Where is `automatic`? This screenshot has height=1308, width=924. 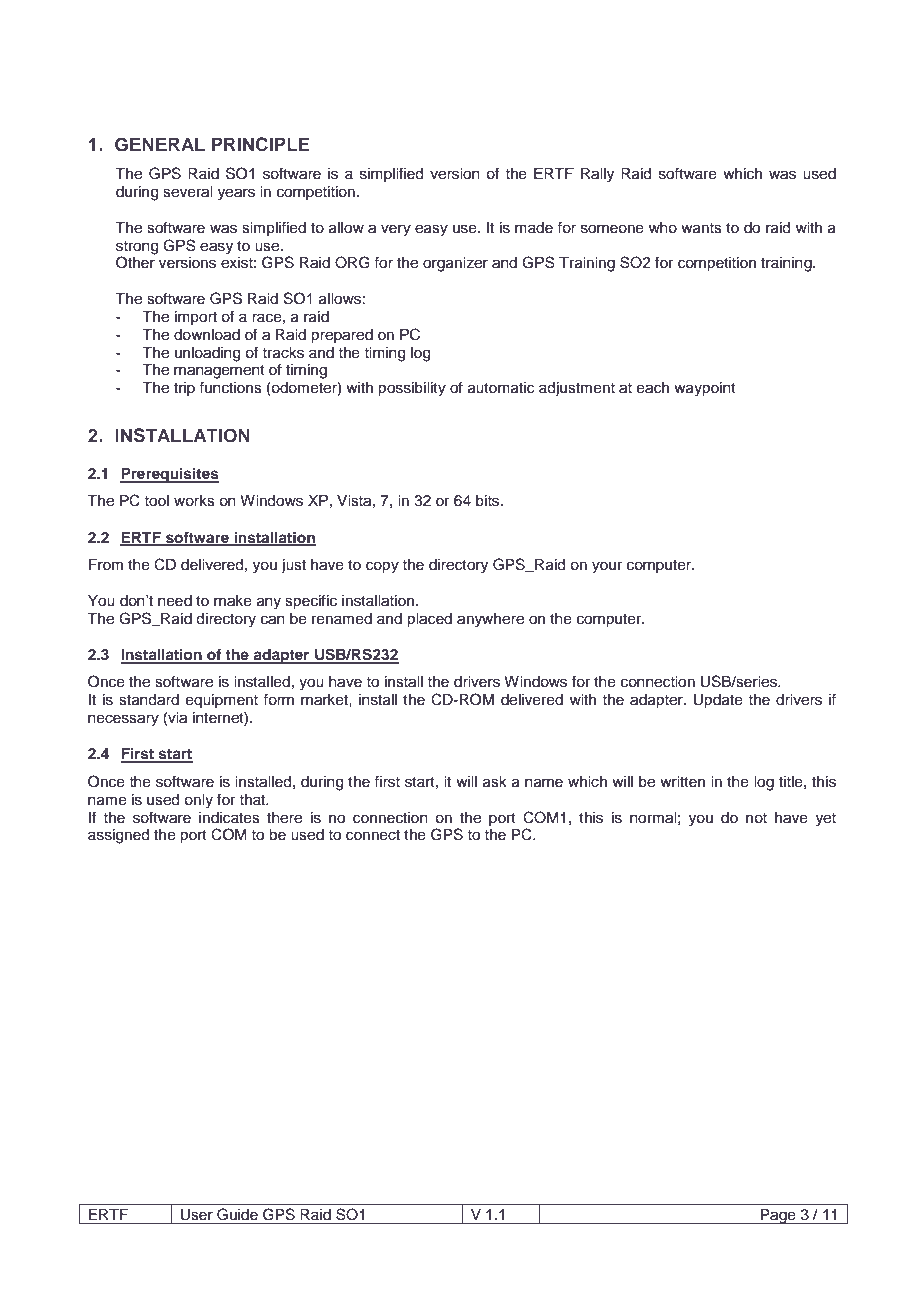 automatic is located at coordinates (501, 388).
